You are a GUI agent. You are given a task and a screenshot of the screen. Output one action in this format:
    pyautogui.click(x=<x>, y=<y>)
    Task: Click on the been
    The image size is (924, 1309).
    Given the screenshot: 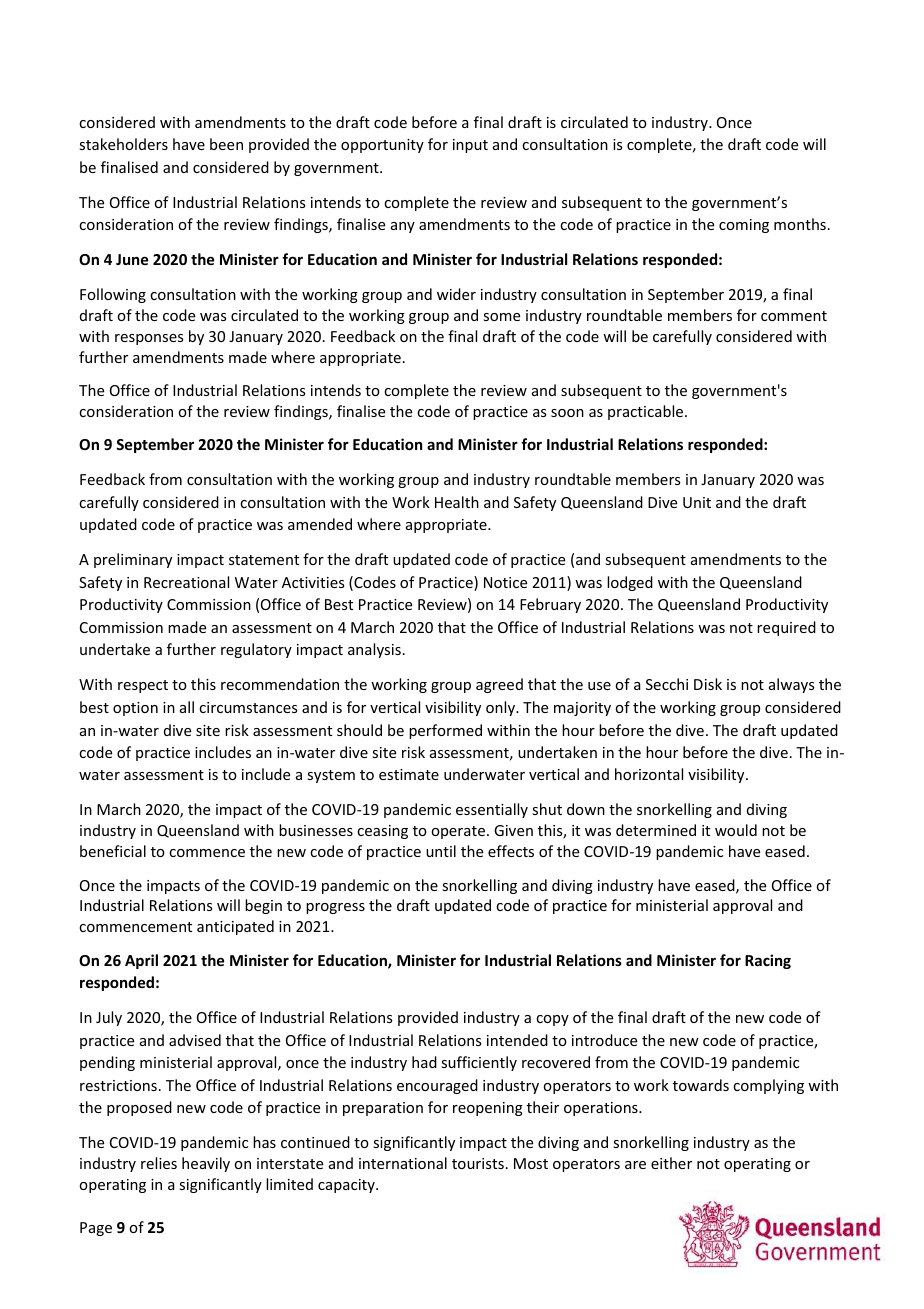 What is the action you would take?
    pyautogui.click(x=226, y=144)
